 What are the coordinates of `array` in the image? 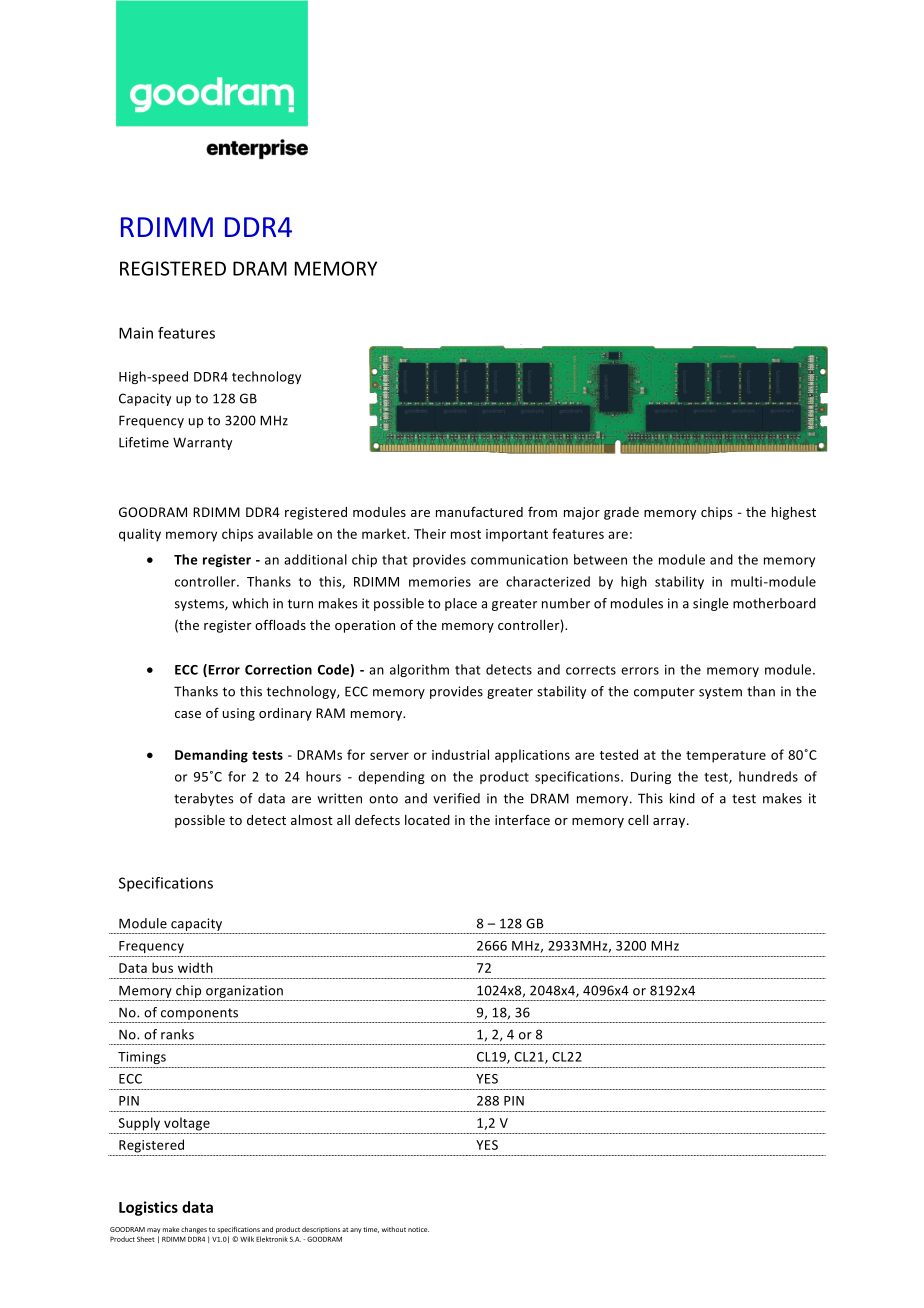 It's located at (670, 823).
